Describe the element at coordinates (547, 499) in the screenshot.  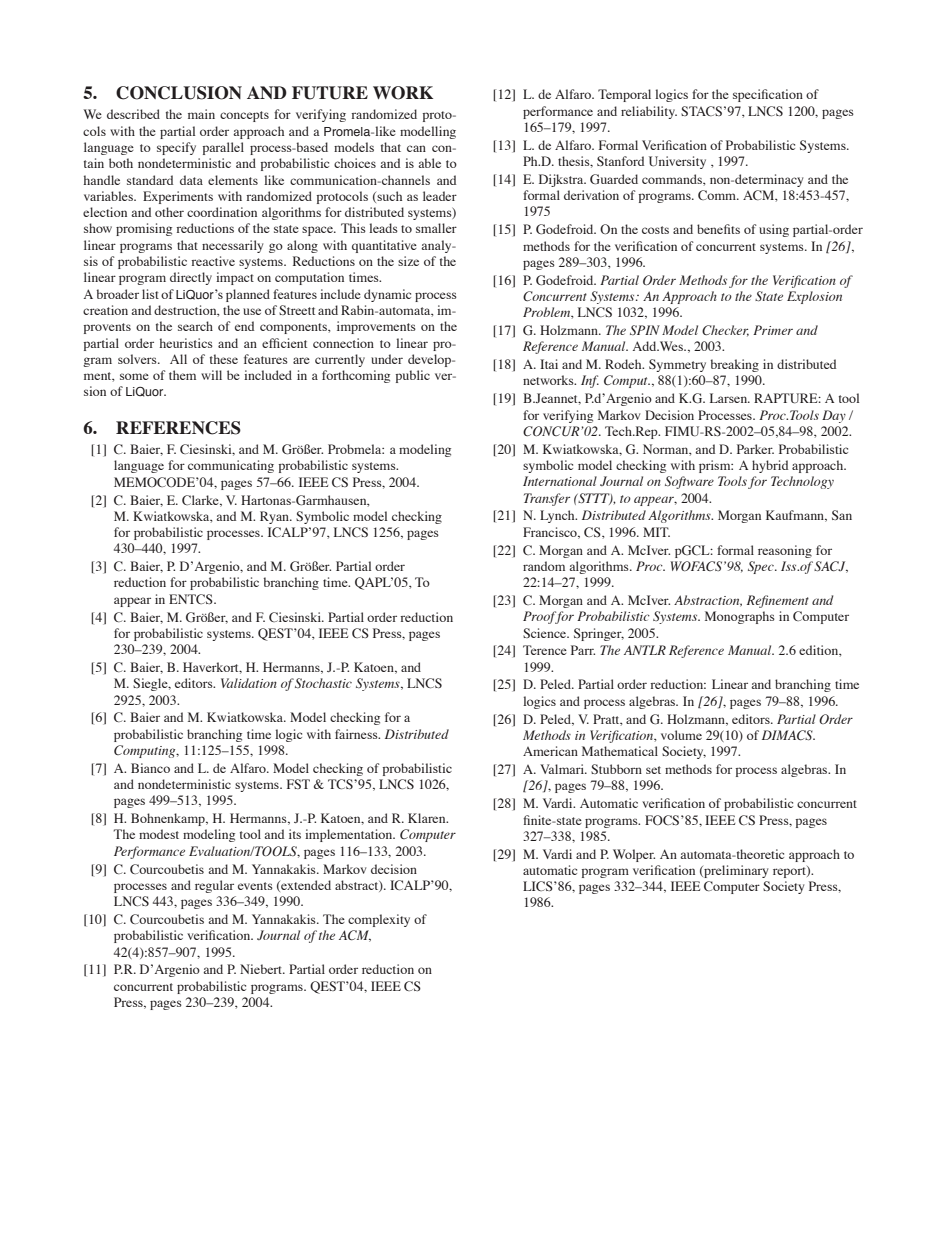
I see `Transfer` at that location.
